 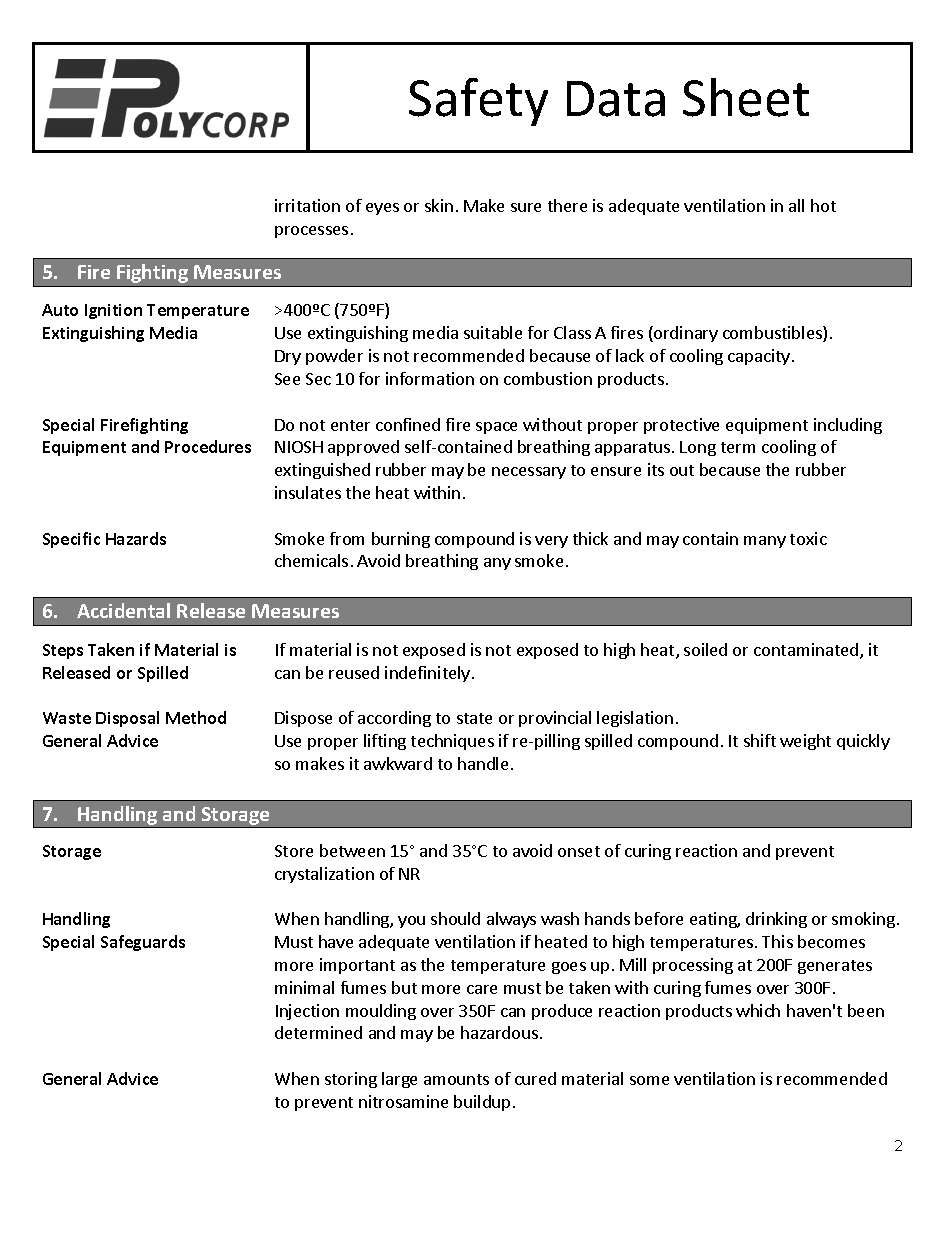 I want to click on capacity, so click(x=759, y=357).
